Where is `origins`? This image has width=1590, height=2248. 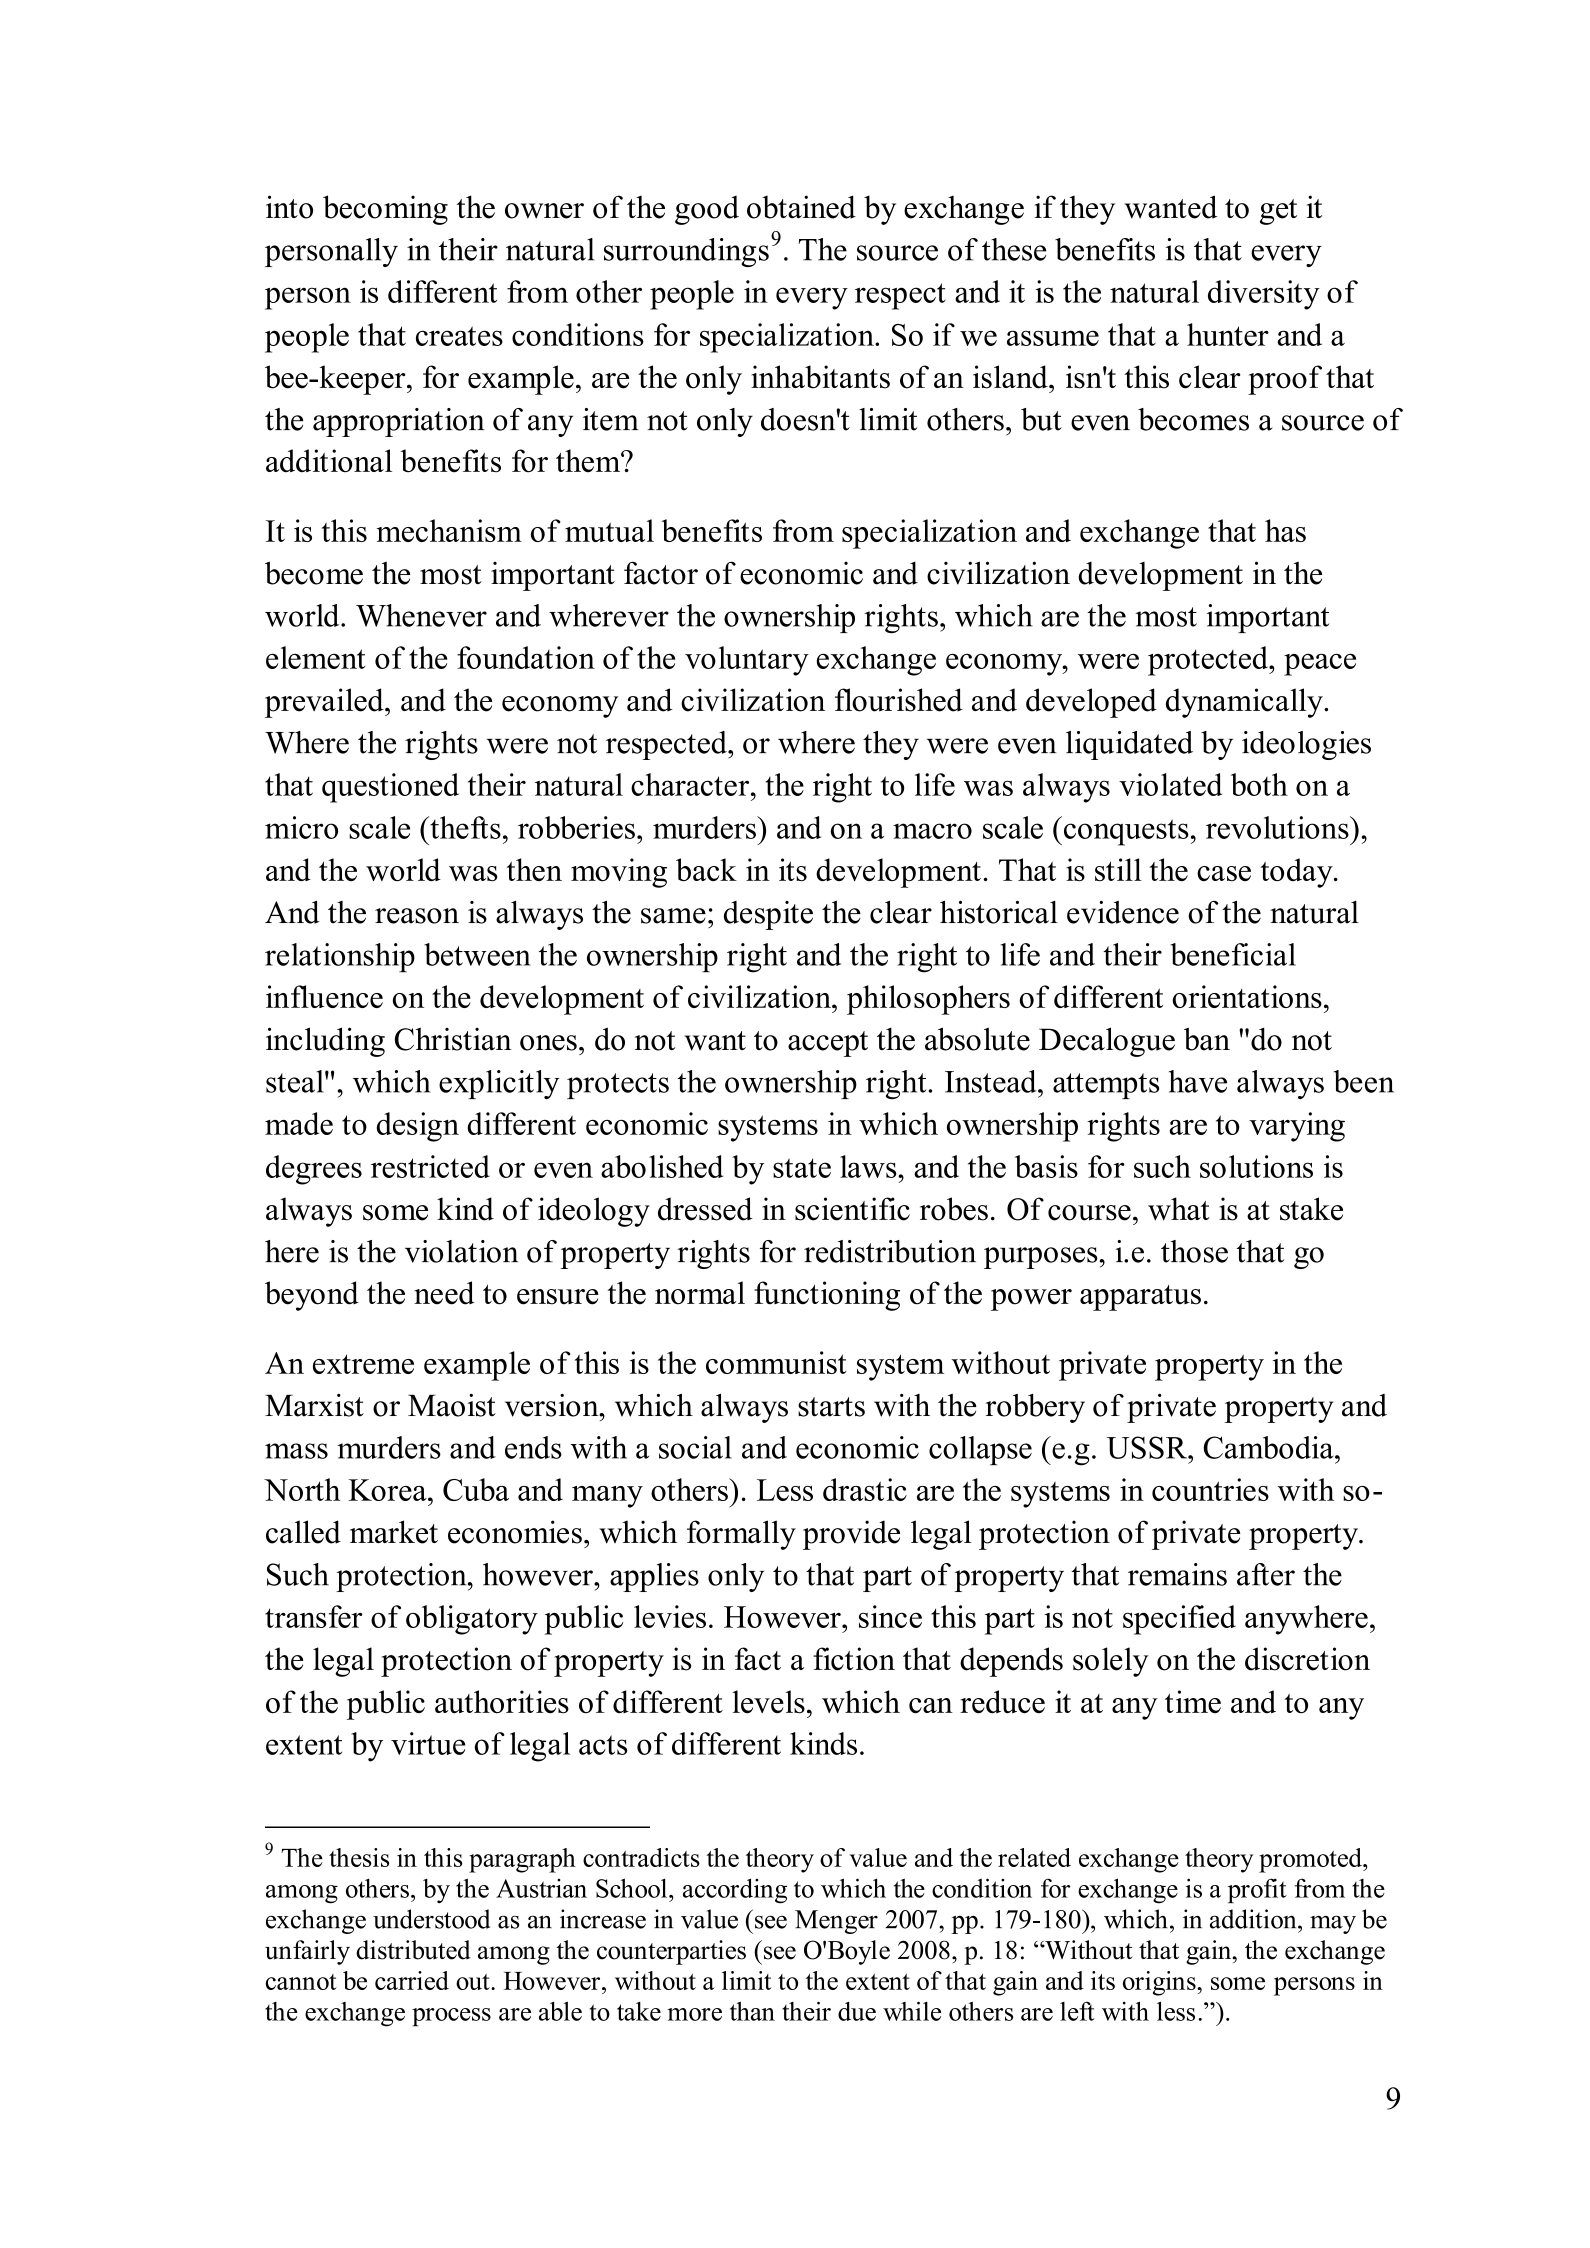
origins is located at coordinates (1160, 1983).
